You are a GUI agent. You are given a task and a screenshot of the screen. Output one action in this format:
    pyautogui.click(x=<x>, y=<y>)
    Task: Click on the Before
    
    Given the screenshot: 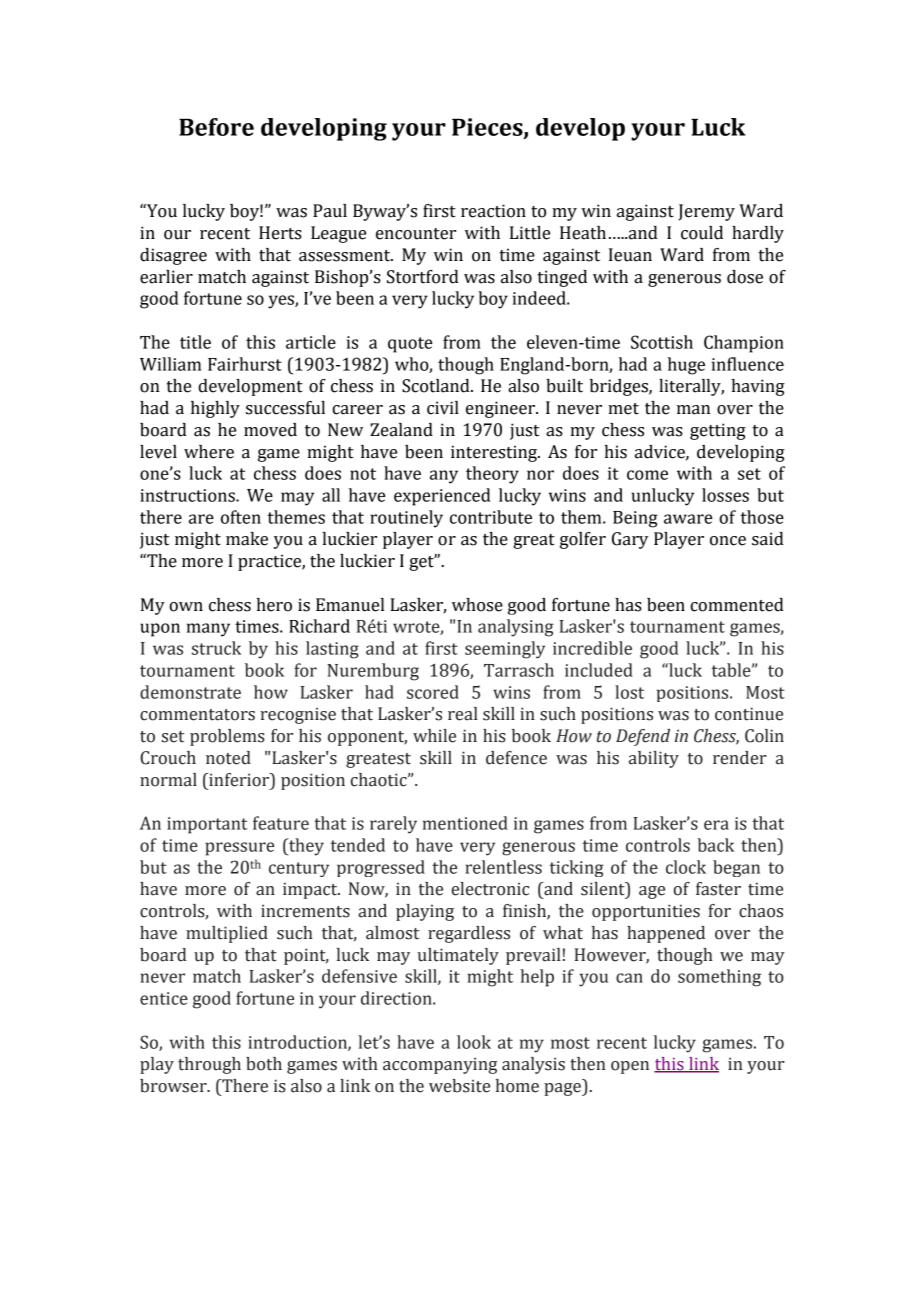 What is the action you would take?
    pyautogui.click(x=216, y=127)
